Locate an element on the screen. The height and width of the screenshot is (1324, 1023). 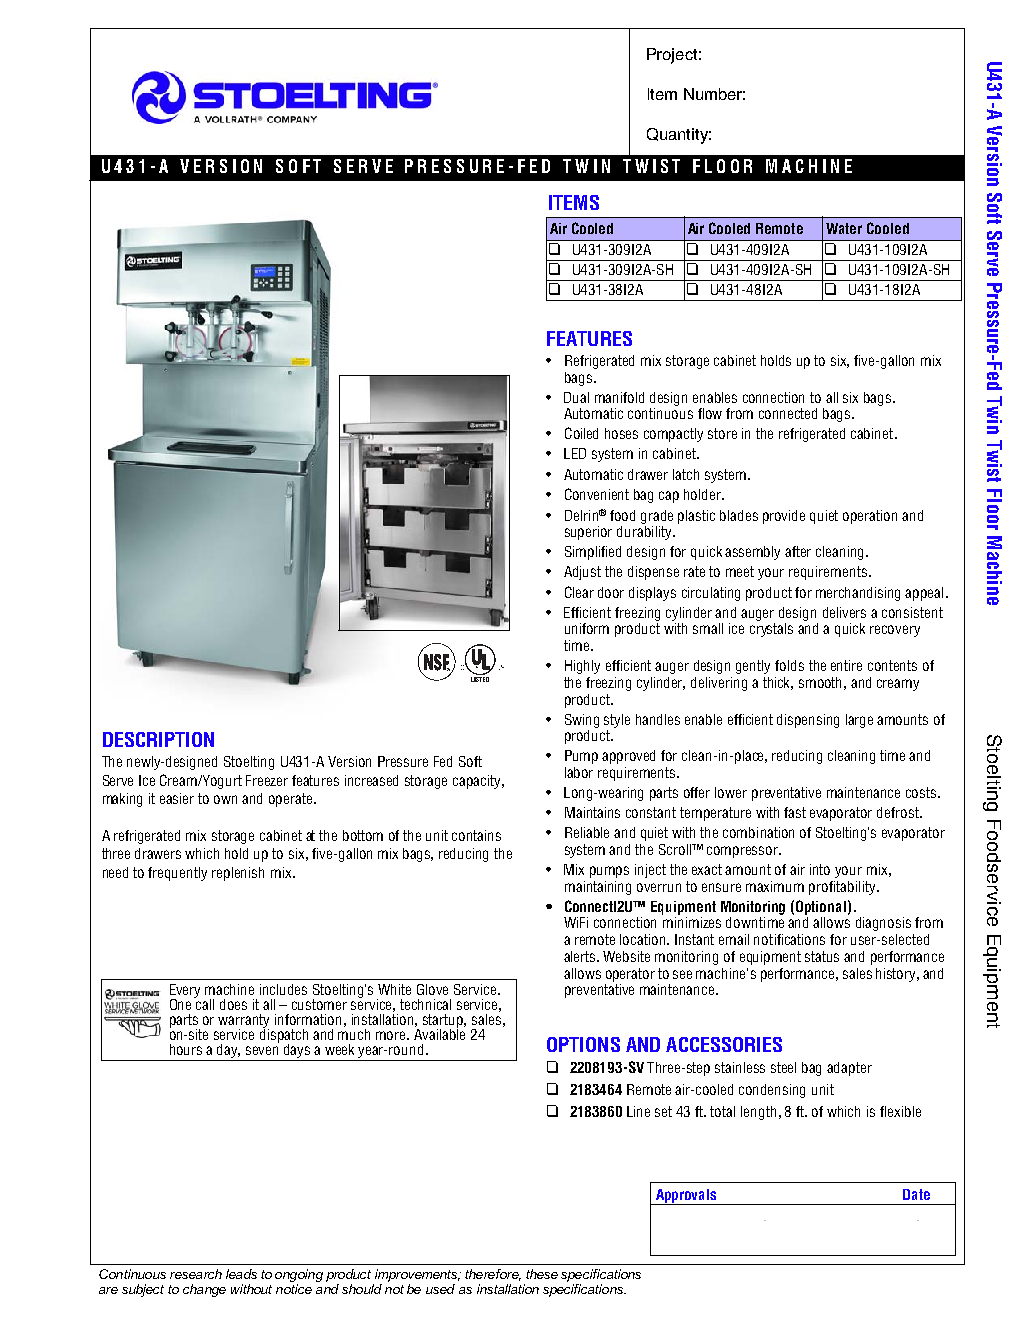
DESCRIPTION is located at coordinates (158, 739).
